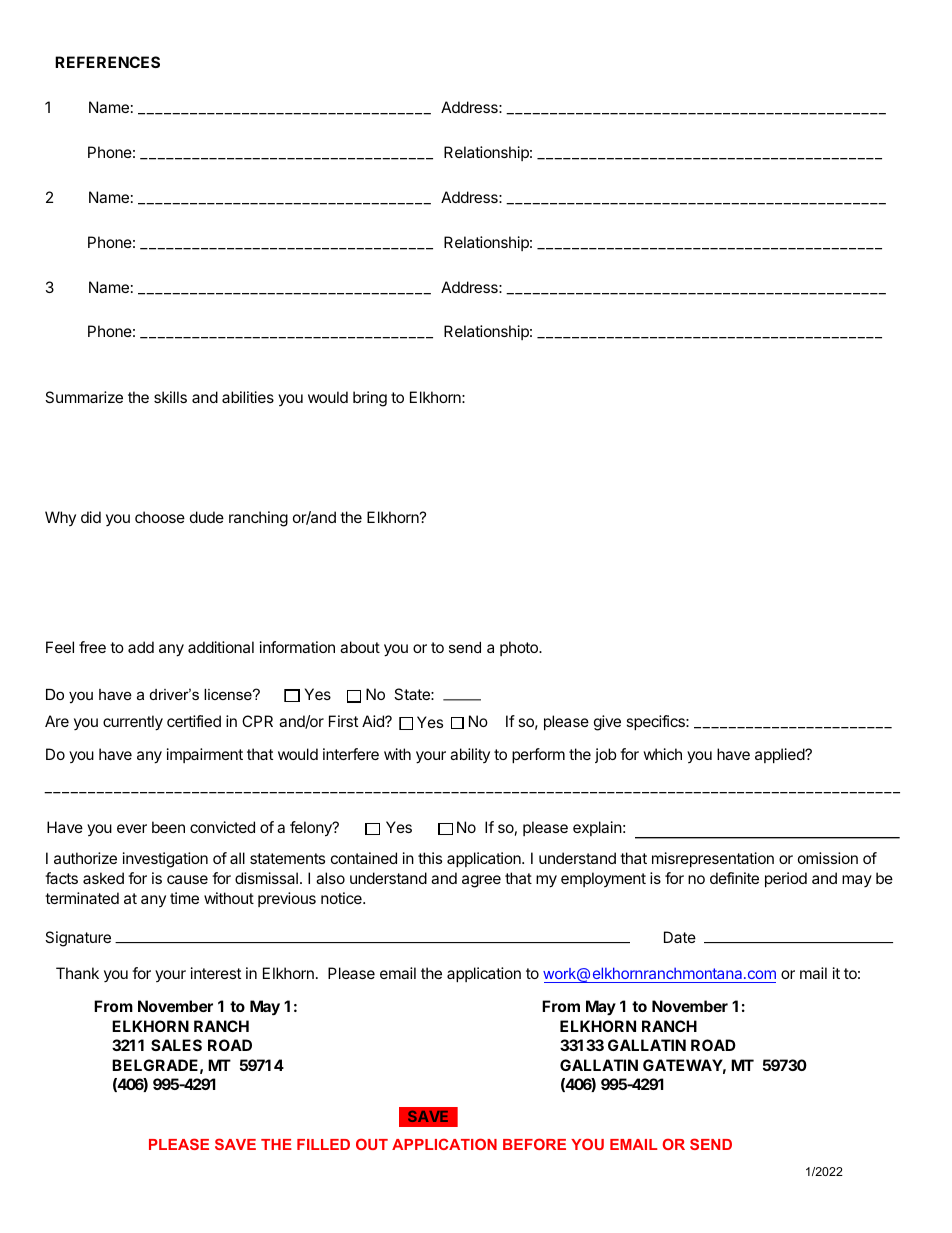  What do you see at coordinates (680, 937) in the screenshot?
I see `Date` at bounding box center [680, 937].
